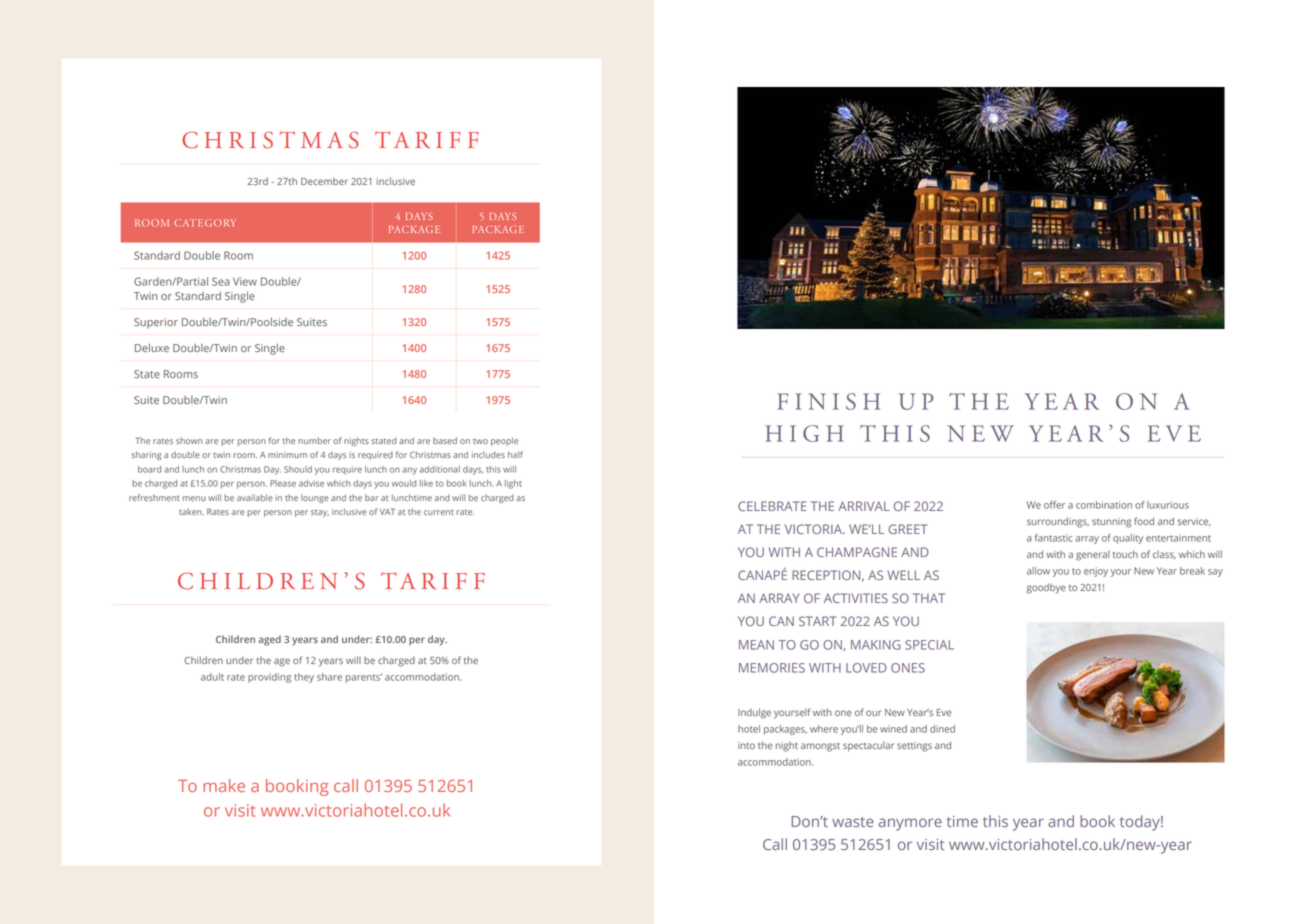  Describe the element at coordinates (324, 181) in the page. I see `December` at that location.
